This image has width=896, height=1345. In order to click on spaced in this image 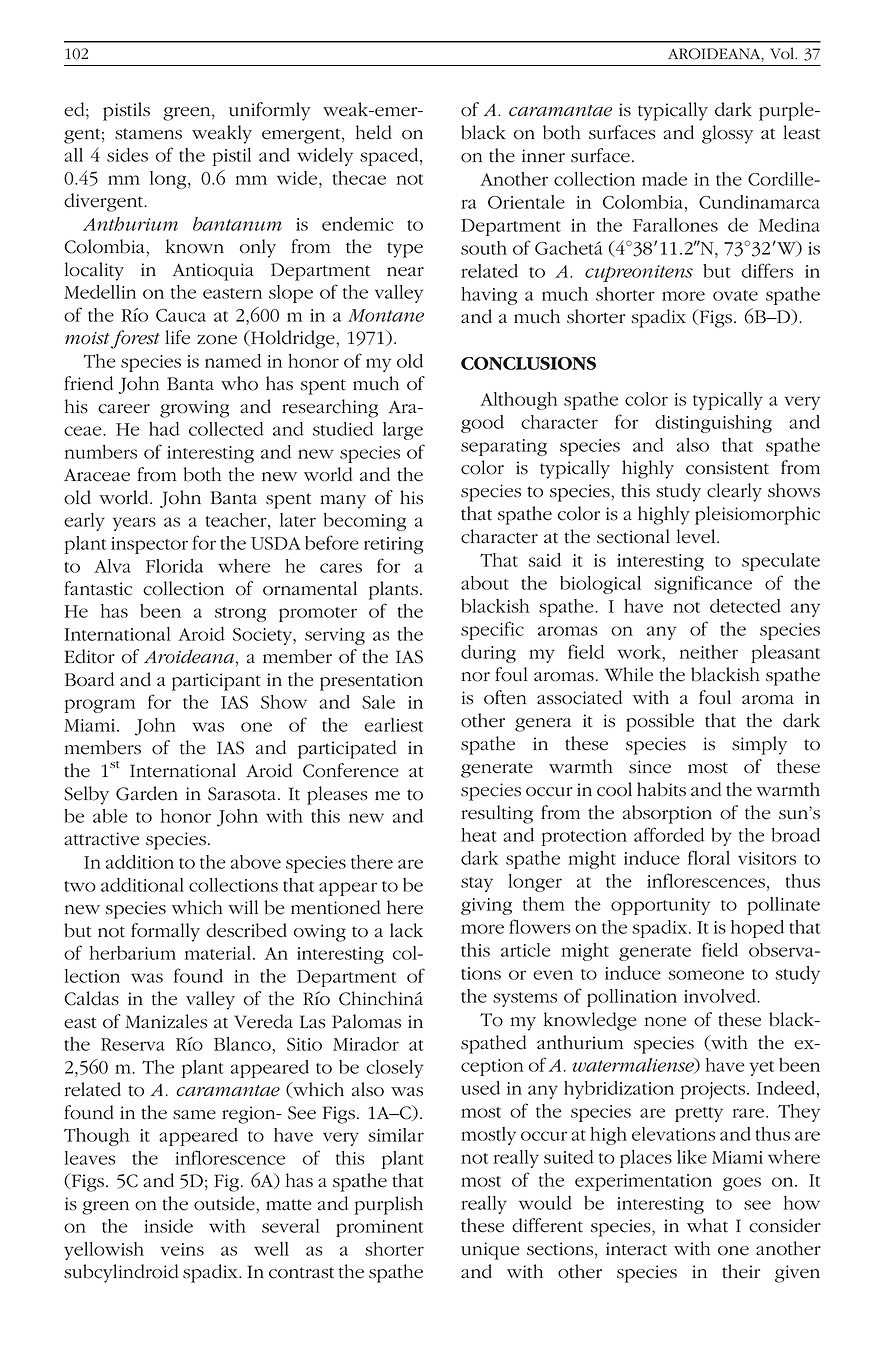, I will do `click(390, 157)`.
